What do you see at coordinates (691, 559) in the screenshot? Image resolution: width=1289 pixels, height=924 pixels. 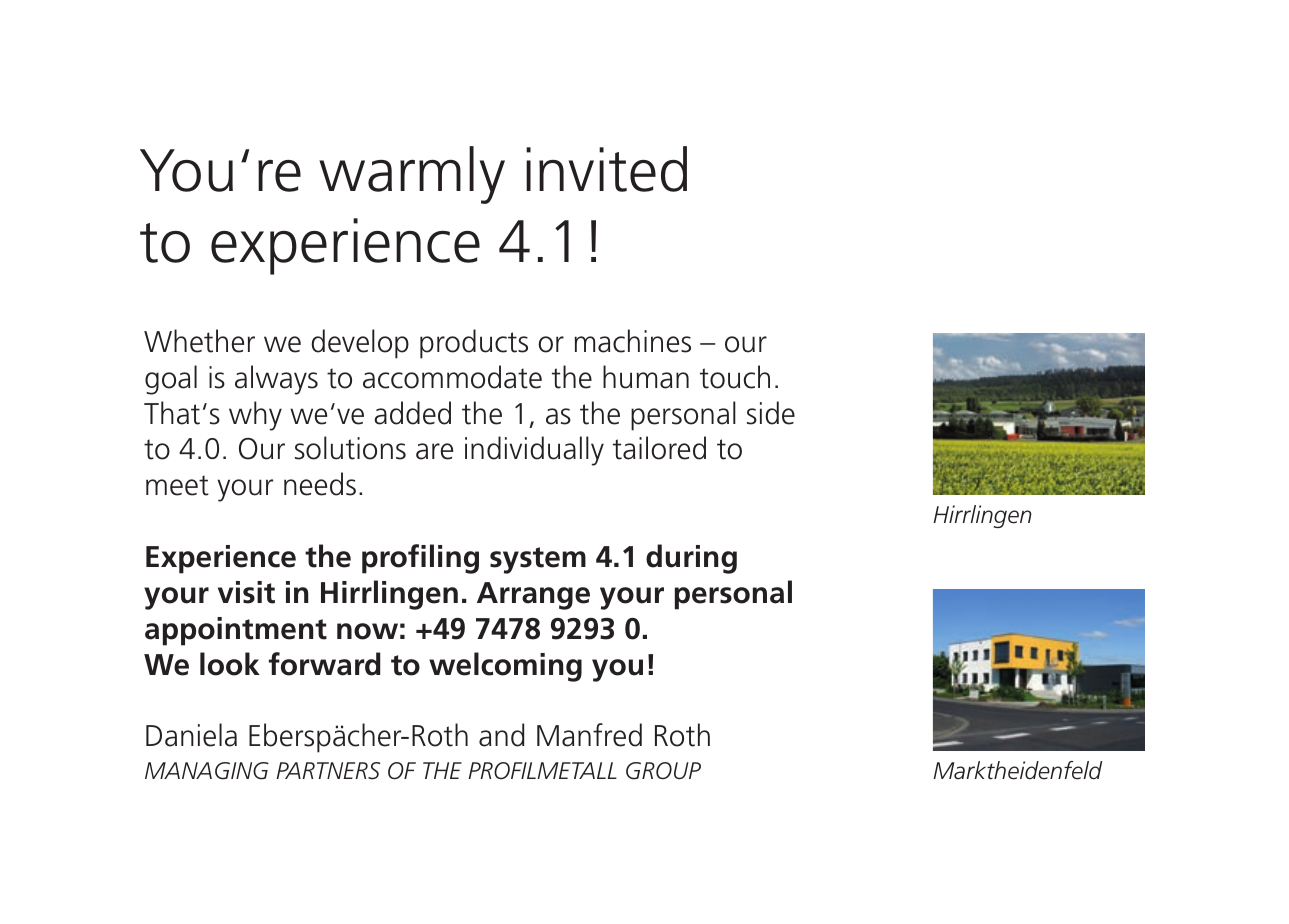 I see `during` at bounding box center [691, 559].
